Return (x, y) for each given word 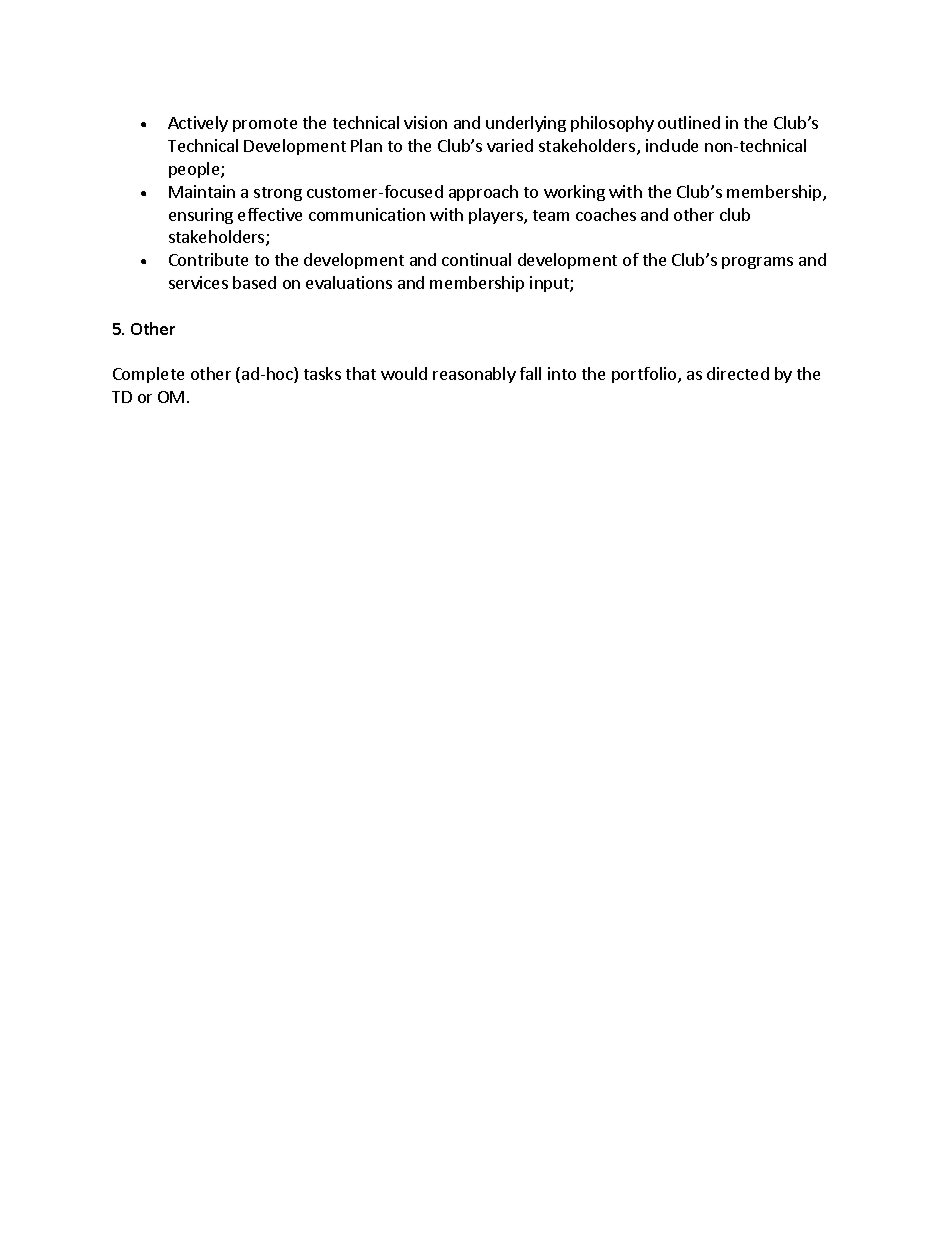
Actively (198, 124)
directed (738, 373)
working (574, 193)
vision (425, 122)
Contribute (208, 259)
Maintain (202, 191)
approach (483, 193)
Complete (148, 375)
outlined (689, 122)
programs (757, 263)
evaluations (349, 282)
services (198, 282)
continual (476, 259)
